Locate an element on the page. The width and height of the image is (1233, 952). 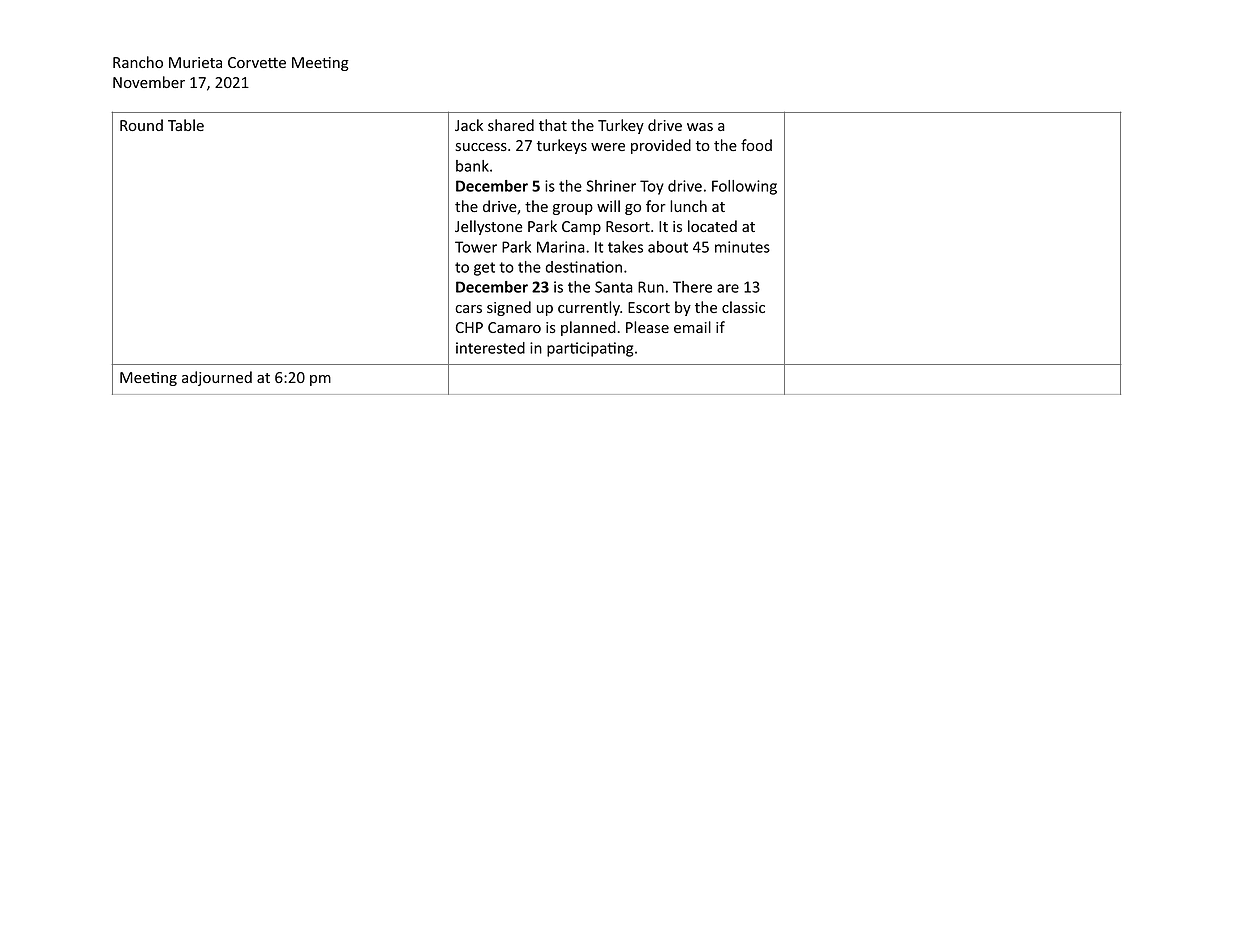
Tower is located at coordinates (476, 247).
